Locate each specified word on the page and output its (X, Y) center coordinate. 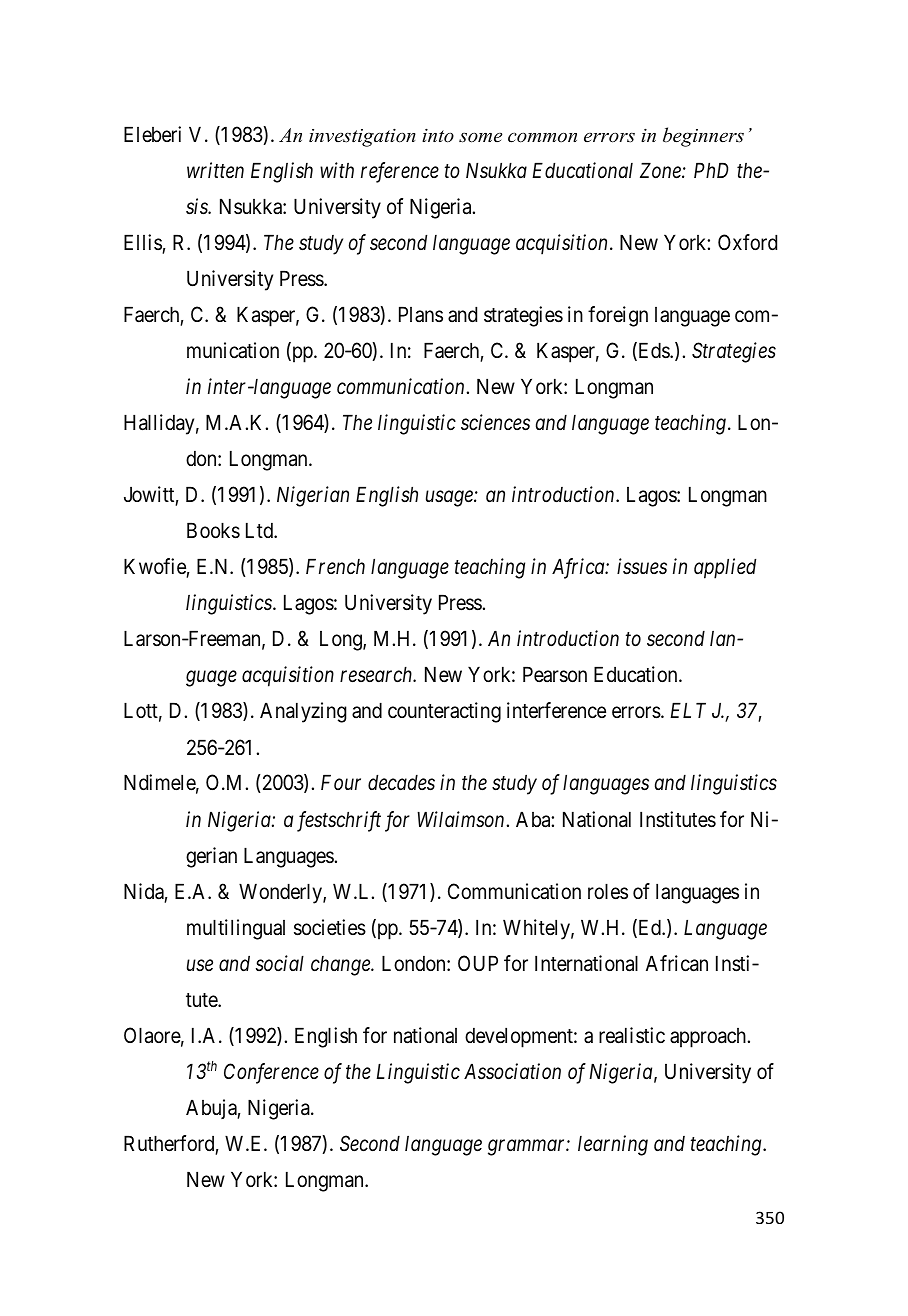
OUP (478, 963)
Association (512, 1071)
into (438, 135)
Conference (271, 1073)
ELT (688, 710)
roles (608, 891)
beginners (703, 137)
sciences (495, 422)
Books (213, 530)
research (377, 674)
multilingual (236, 929)
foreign (618, 316)
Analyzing (303, 712)
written (215, 170)
